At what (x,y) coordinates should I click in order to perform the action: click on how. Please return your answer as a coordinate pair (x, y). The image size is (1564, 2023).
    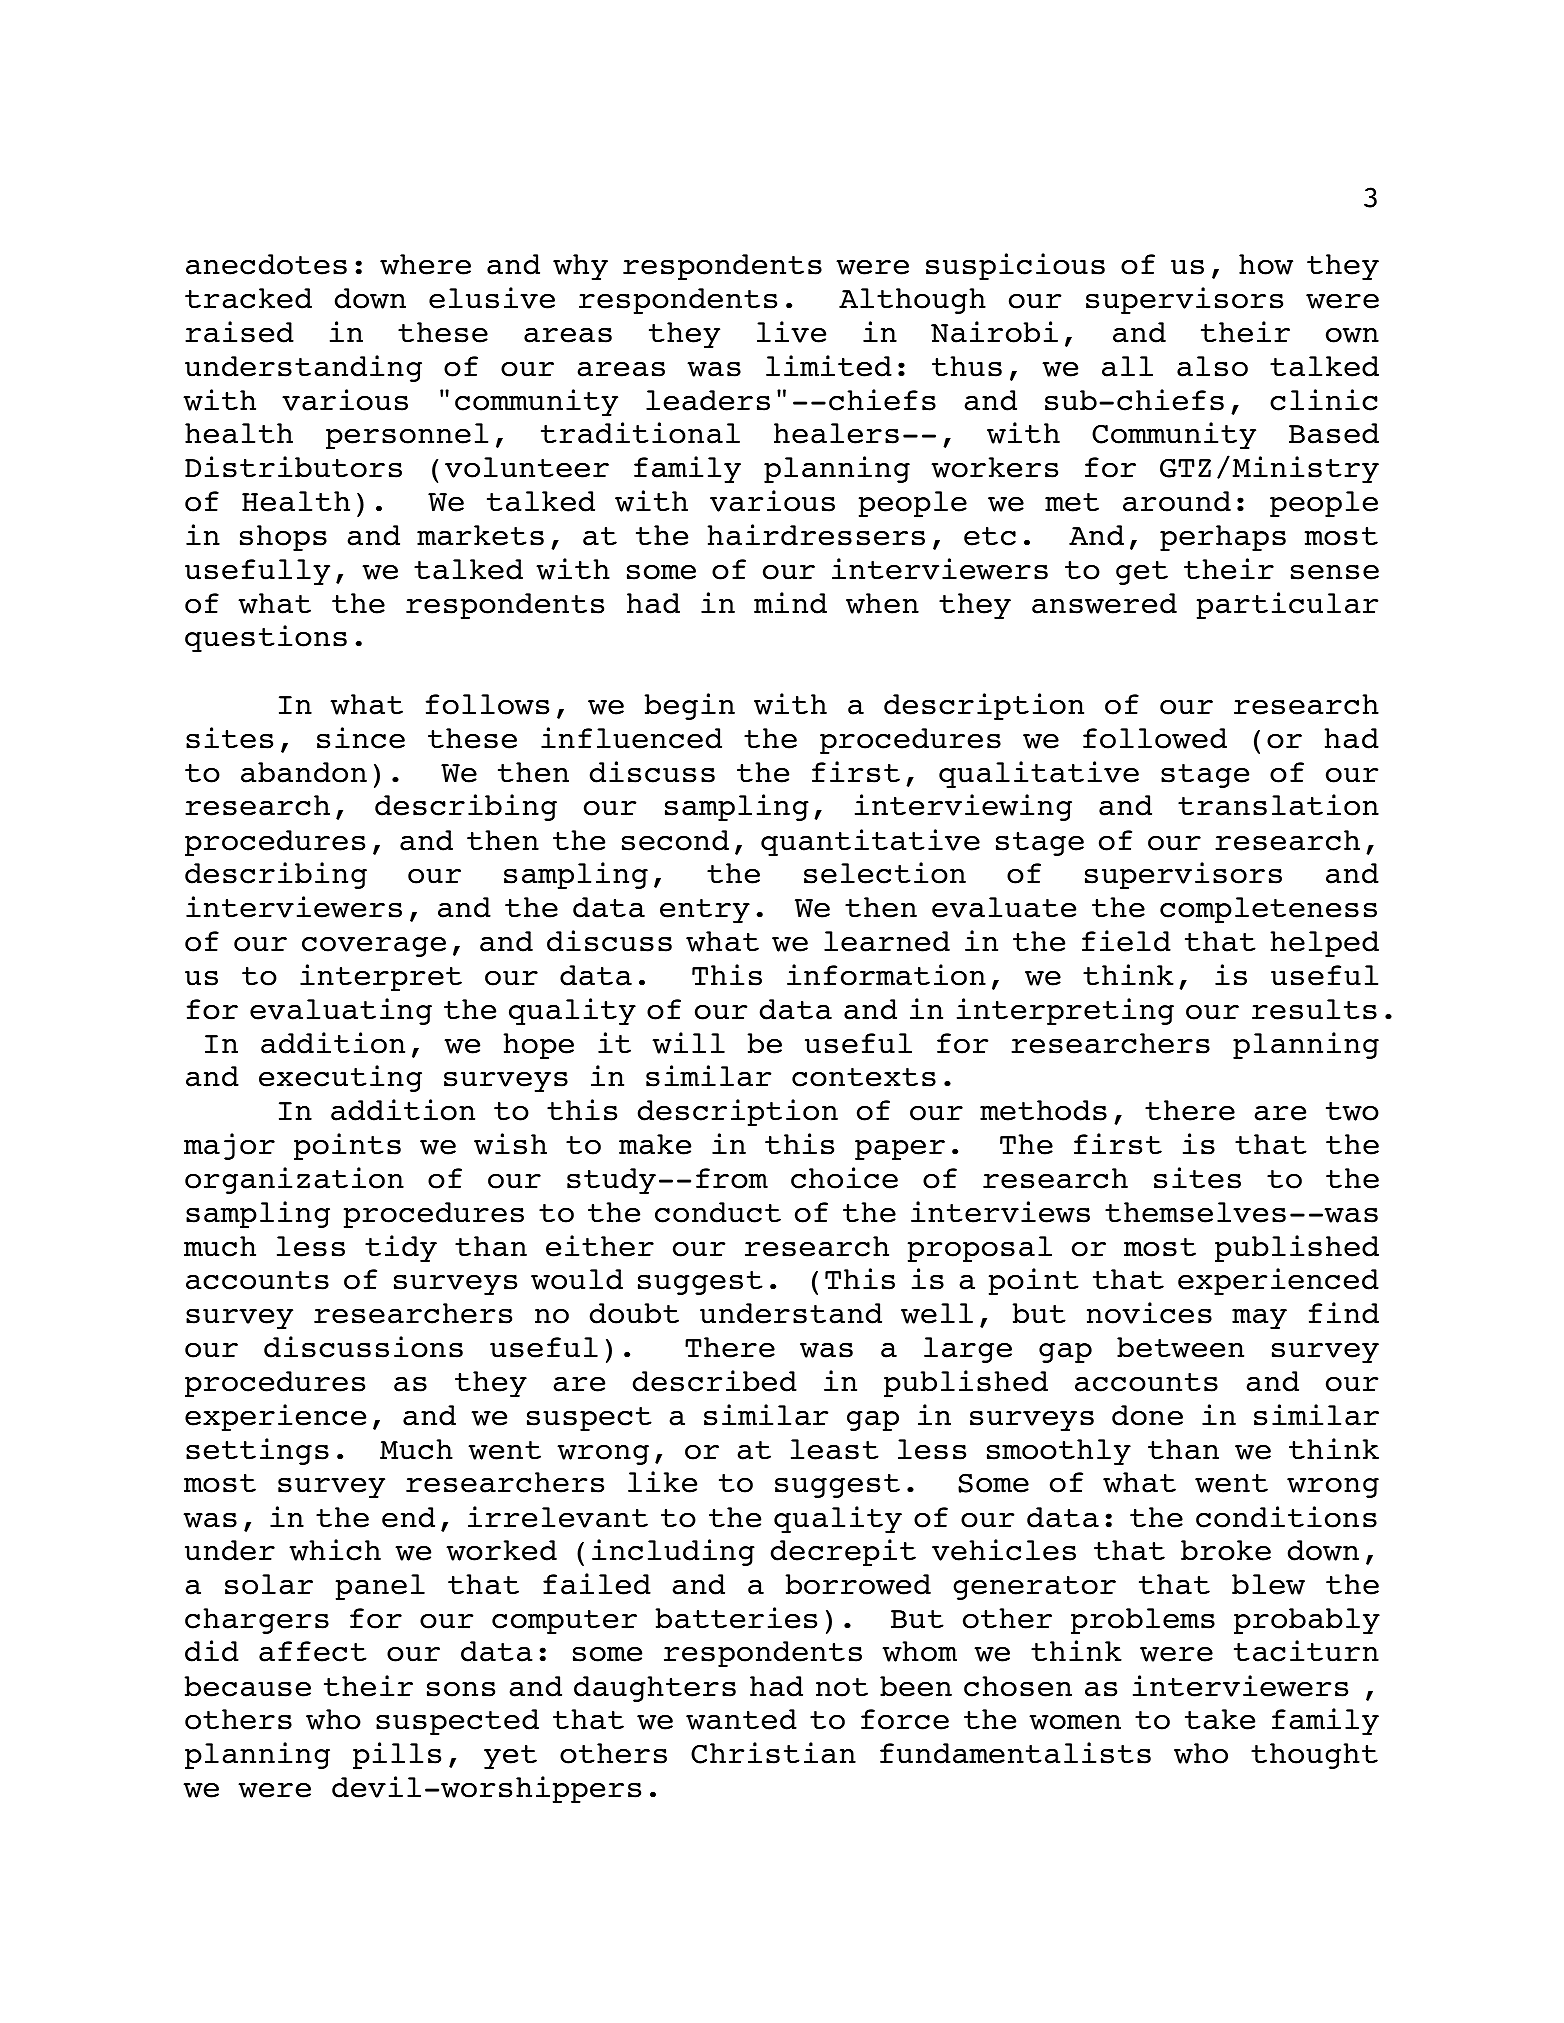
    Looking at the image, I should click on (1266, 264).
